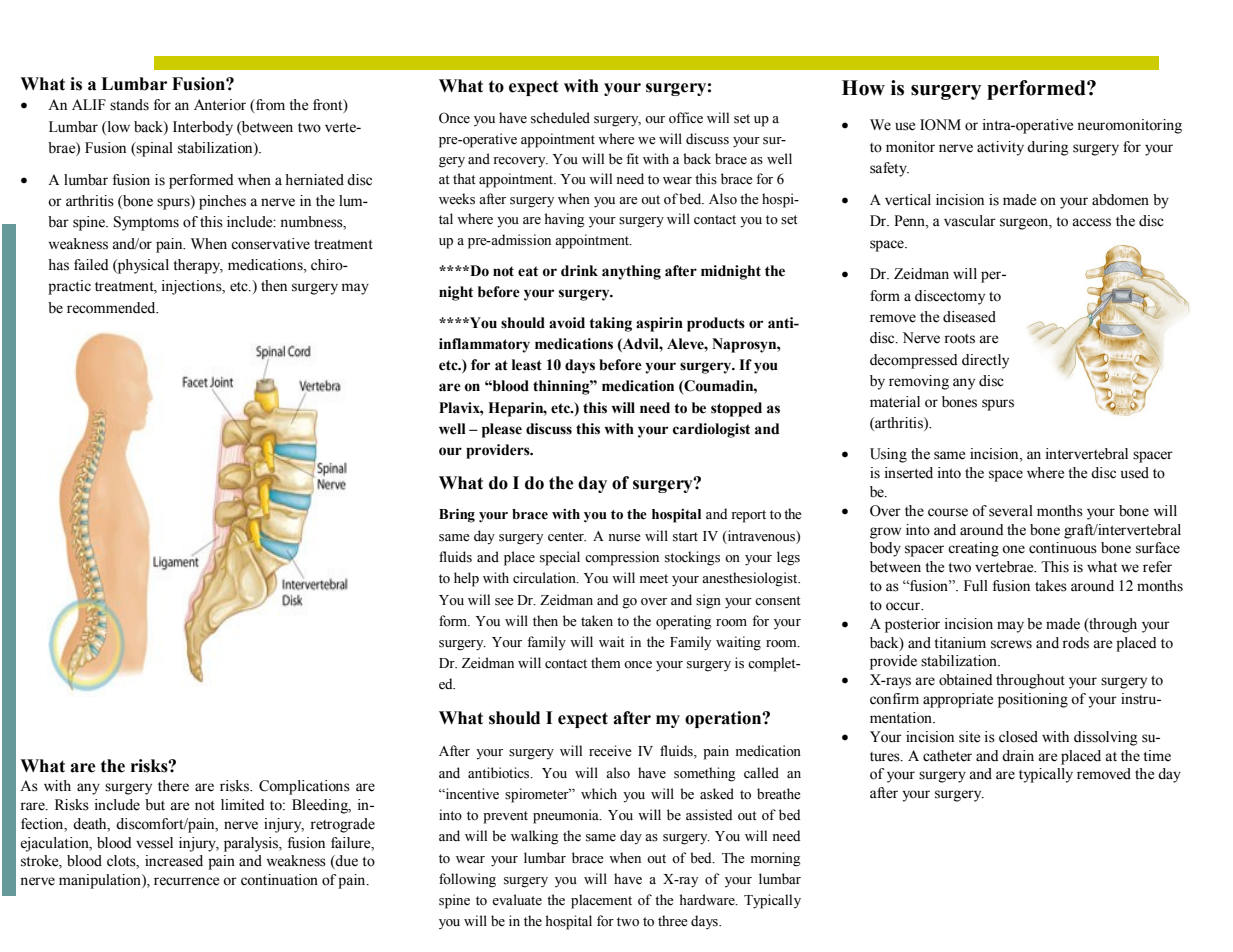 This screenshot has width=1233, height=952. Describe the element at coordinates (567, 537) in the screenshot. I see `center` at that location.
